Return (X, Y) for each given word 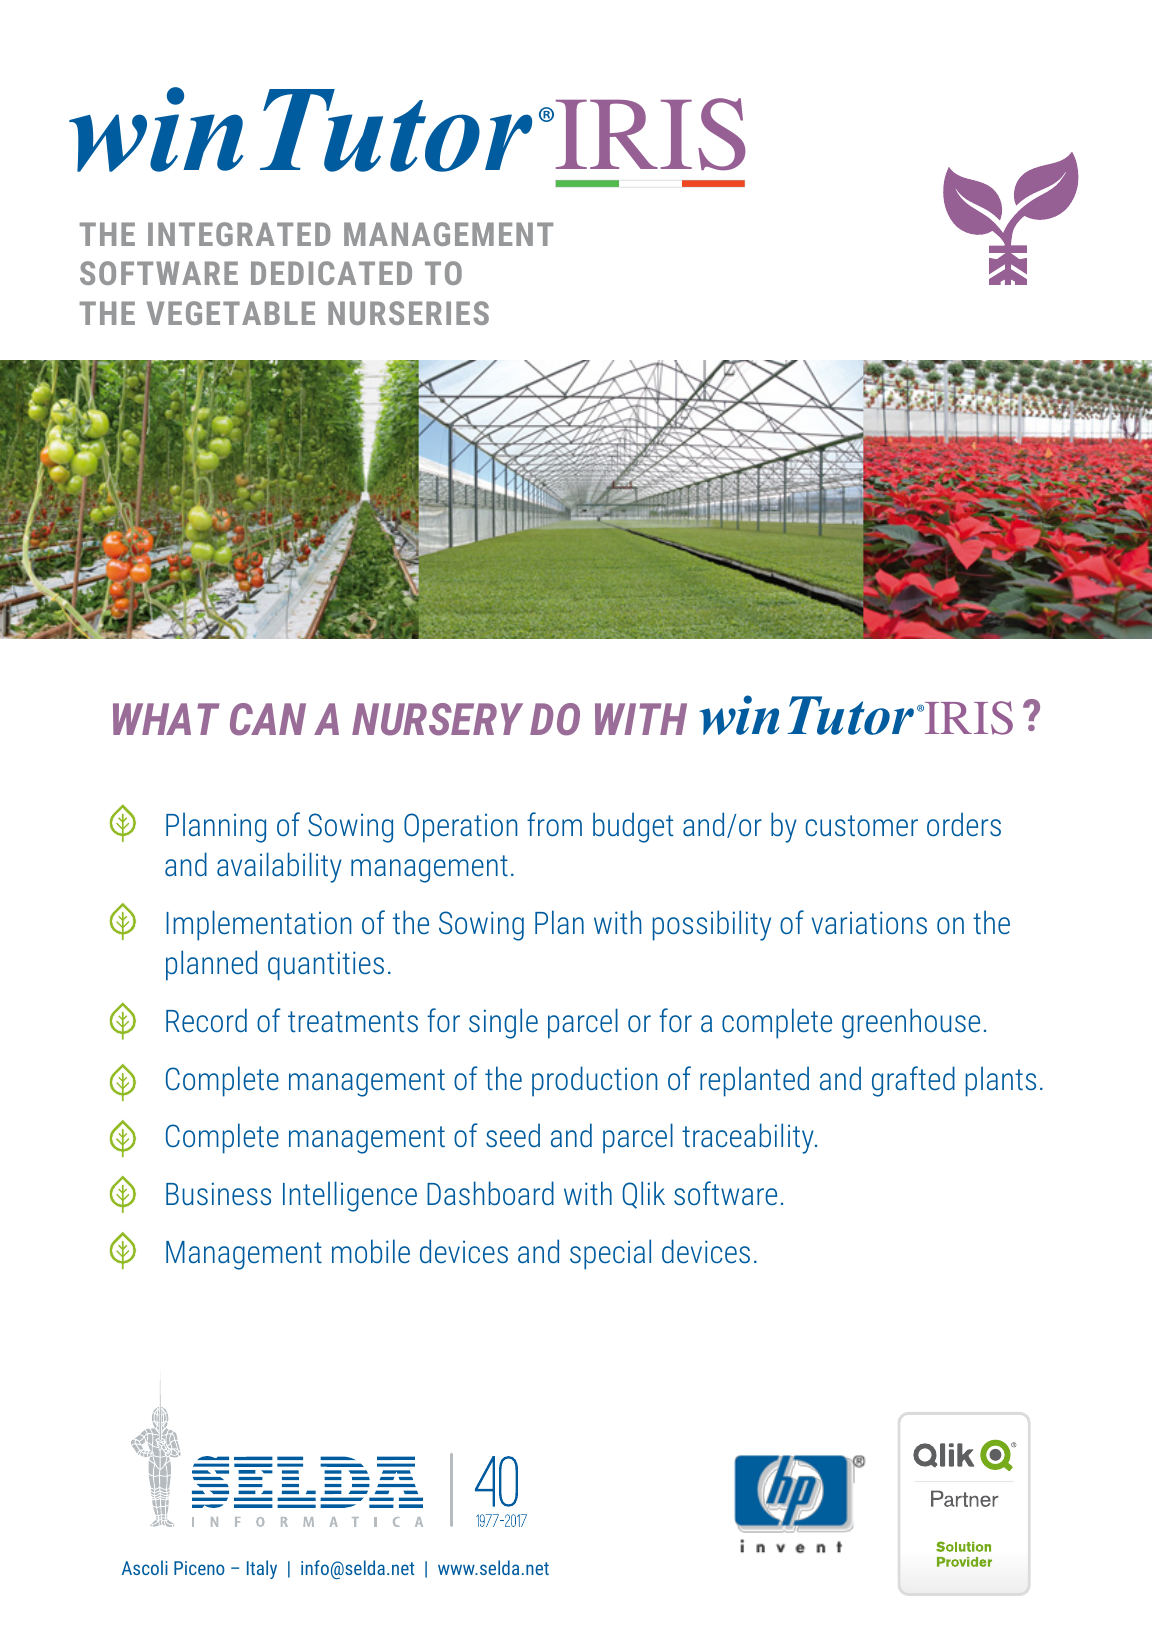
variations (869, 922)
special (610, 1254)
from (554, 824)
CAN (268, 719)
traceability (749, 1138)
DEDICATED (331, 273)
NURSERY (437, 719)
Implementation (258, 925)
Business (218, 1193)
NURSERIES (408, 313)
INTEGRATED (239, 234)
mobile (371, 1251)
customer (862, 825)
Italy (262, 1569)
